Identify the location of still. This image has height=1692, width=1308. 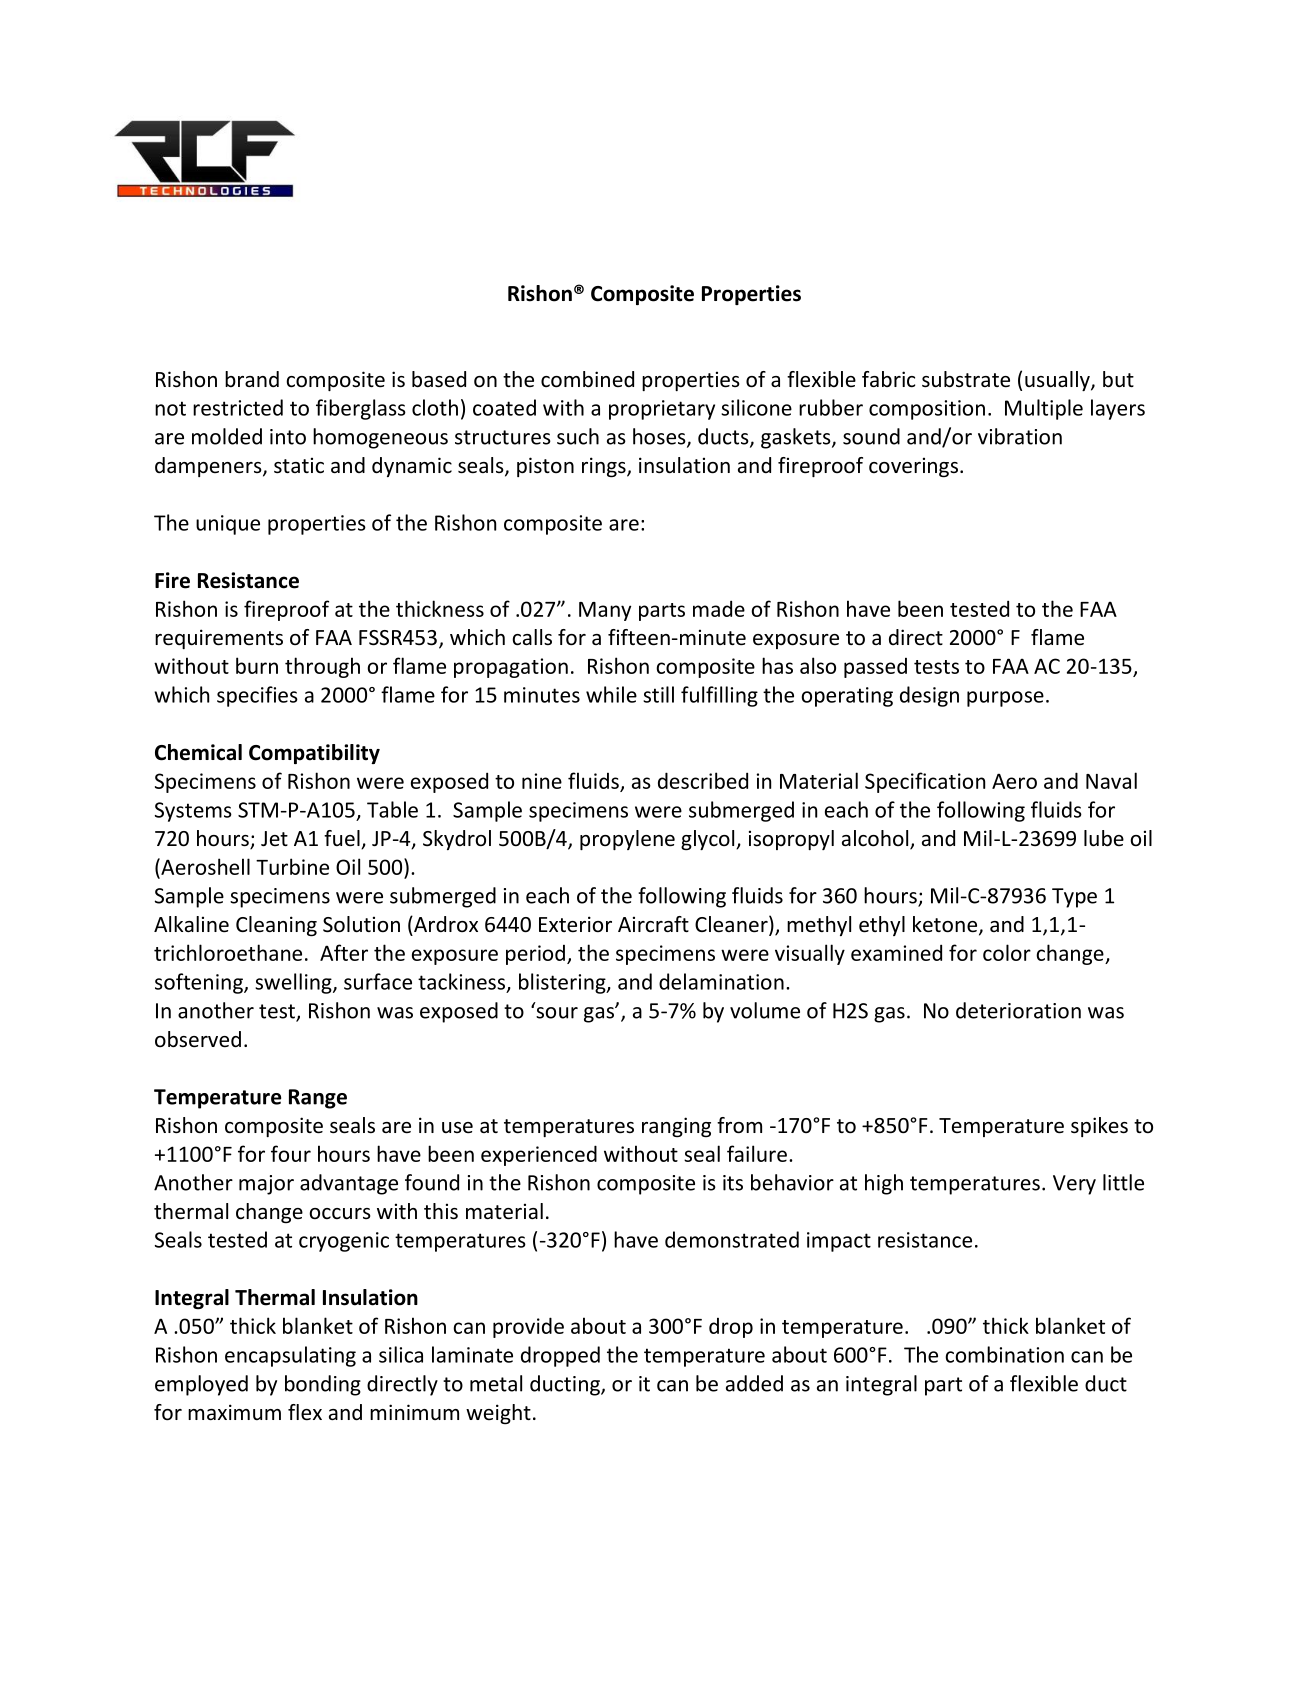
(658, 694).
